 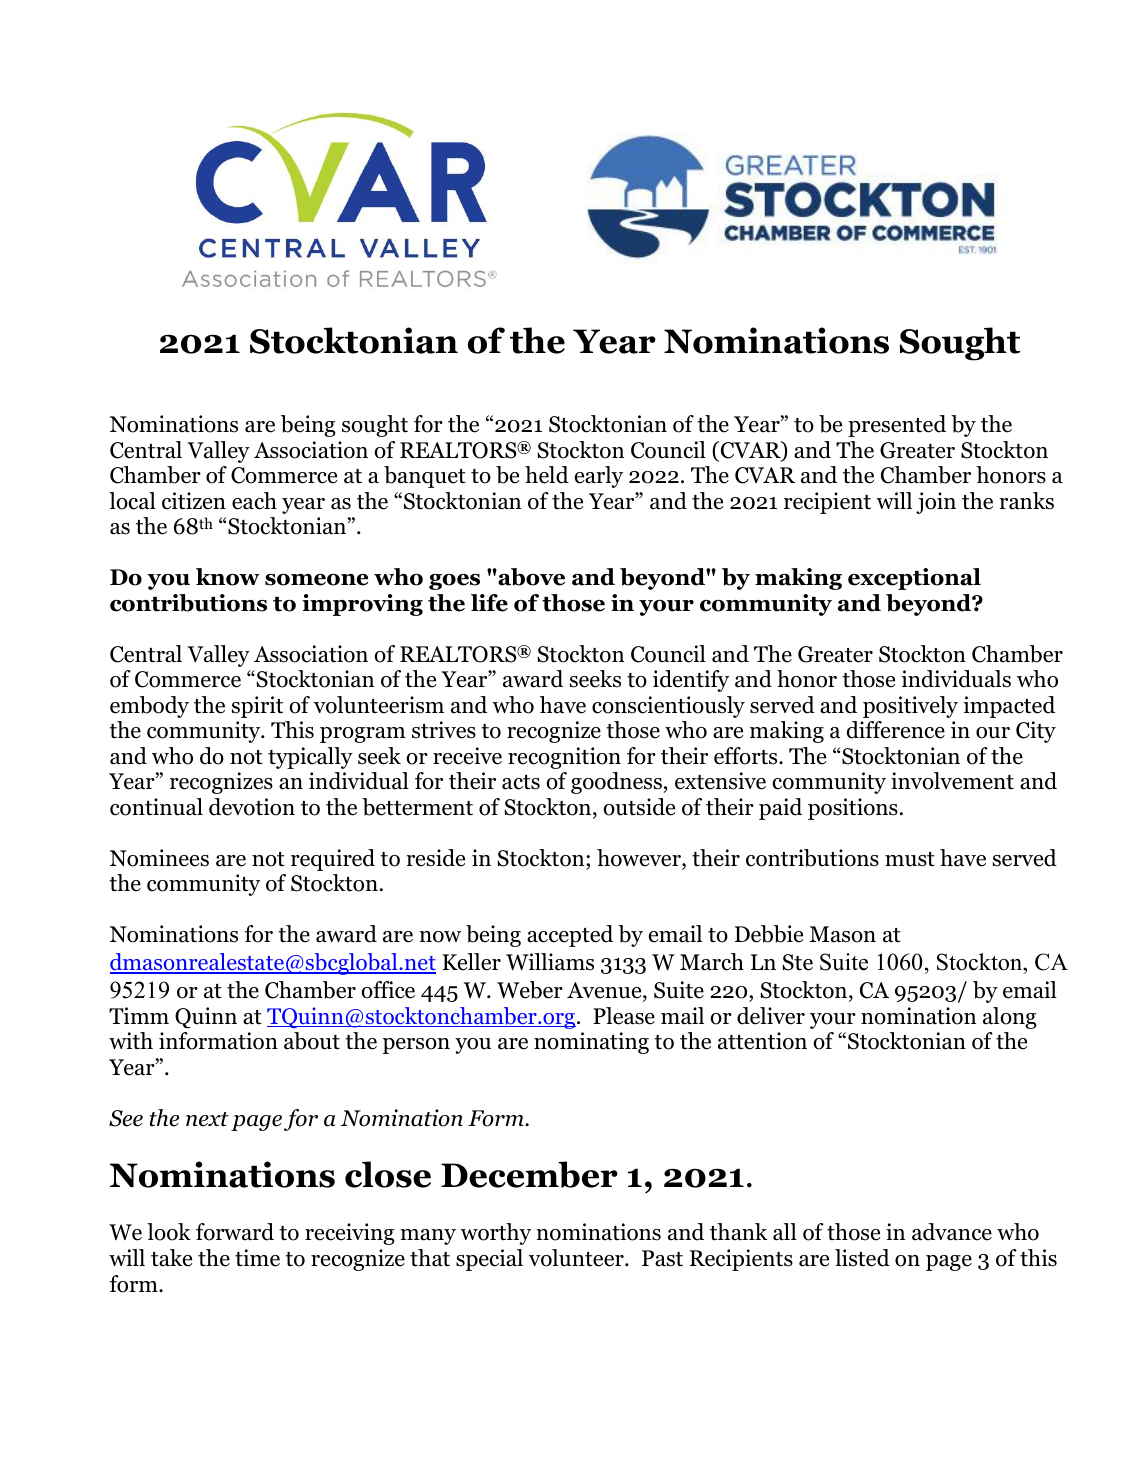 What do you see at coordinates (530, 990) in the screenshot?
I see `Weber` at bounding box center [530, 990].
